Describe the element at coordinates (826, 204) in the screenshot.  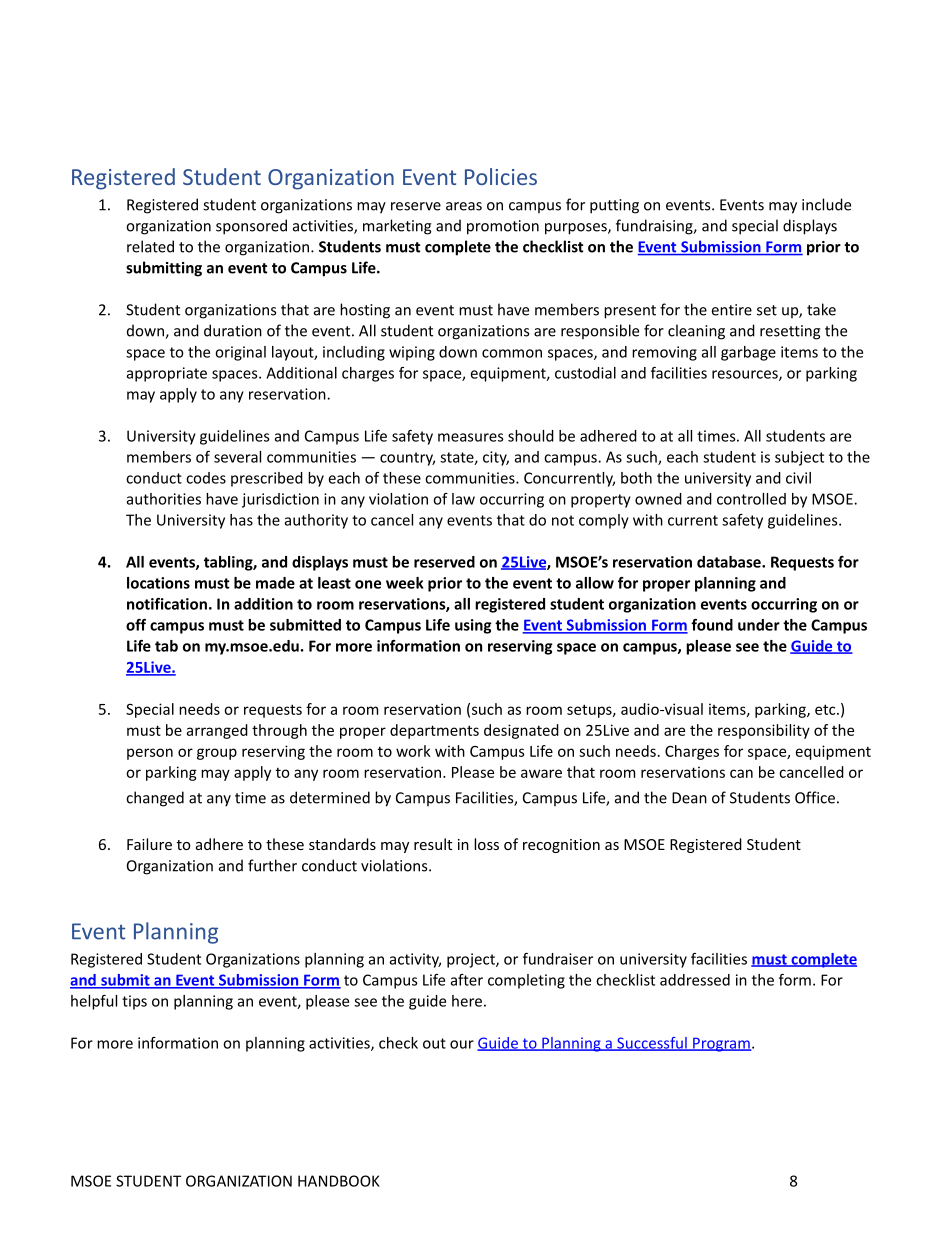
I see `include` at that location.
